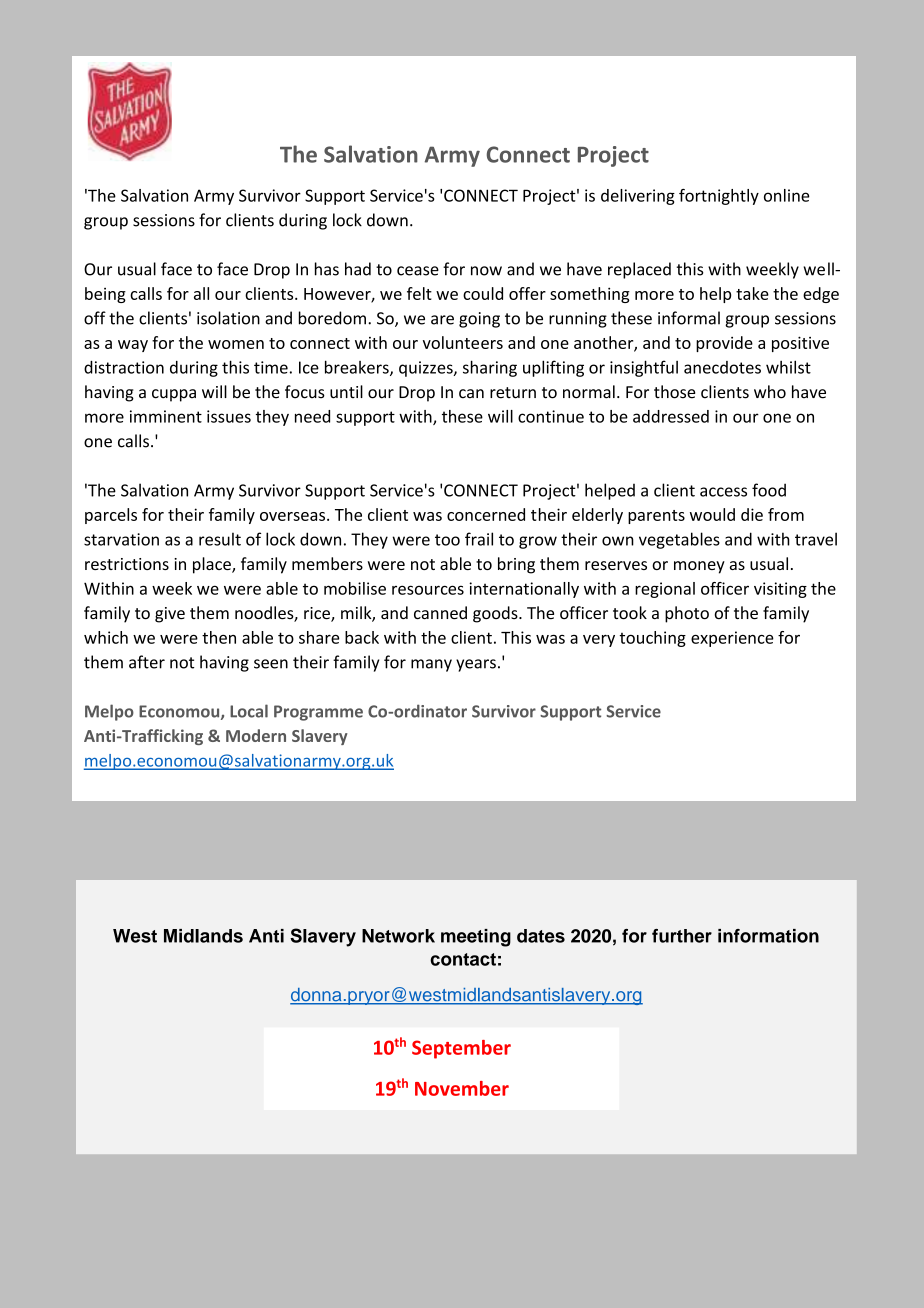 The image size is (924, 1308). I want to click on September, so click(461, 1049).
